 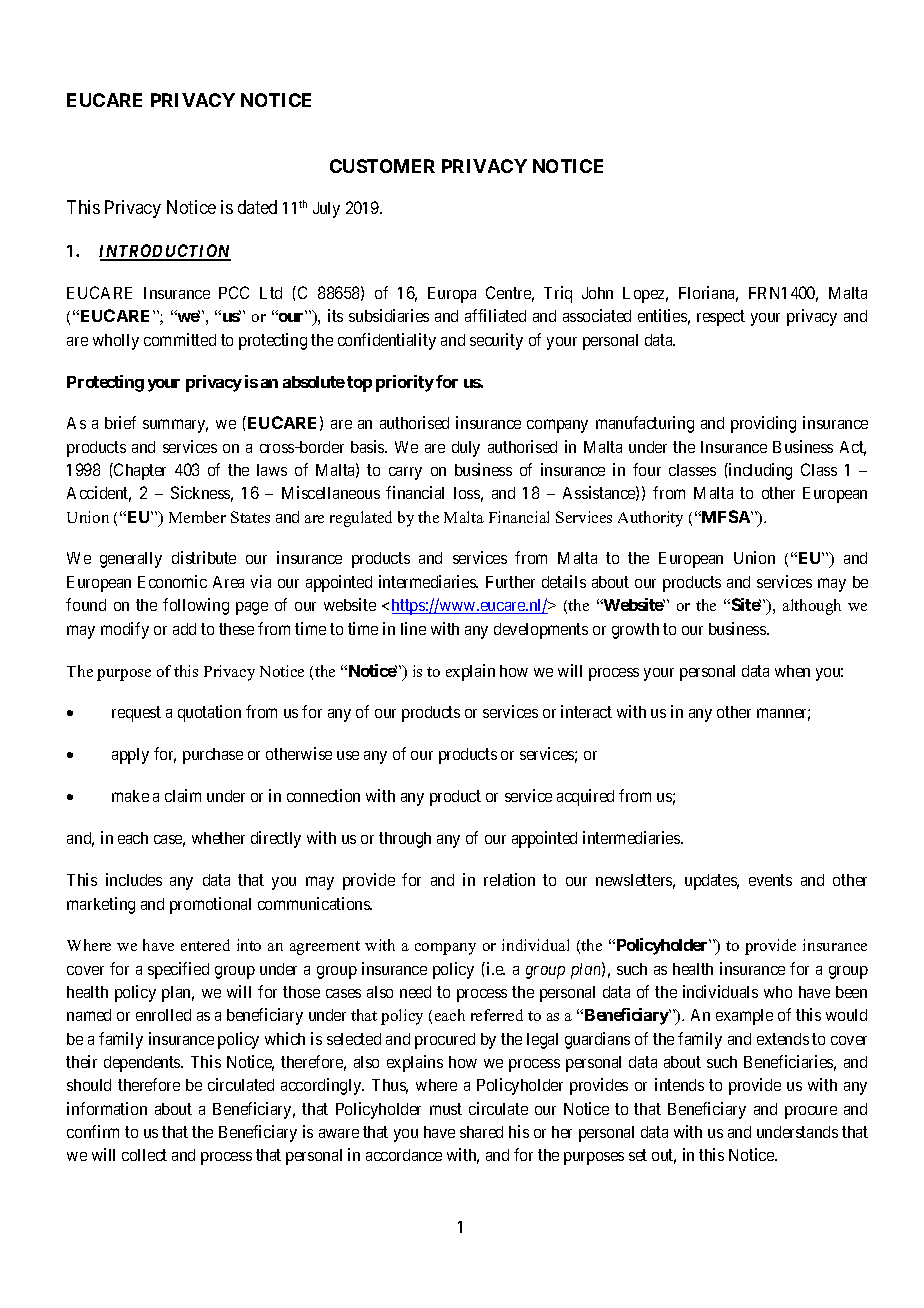 What do you see at coordinates (184, 629) in the image?
I see `add` at bounding box center [184, 629].
